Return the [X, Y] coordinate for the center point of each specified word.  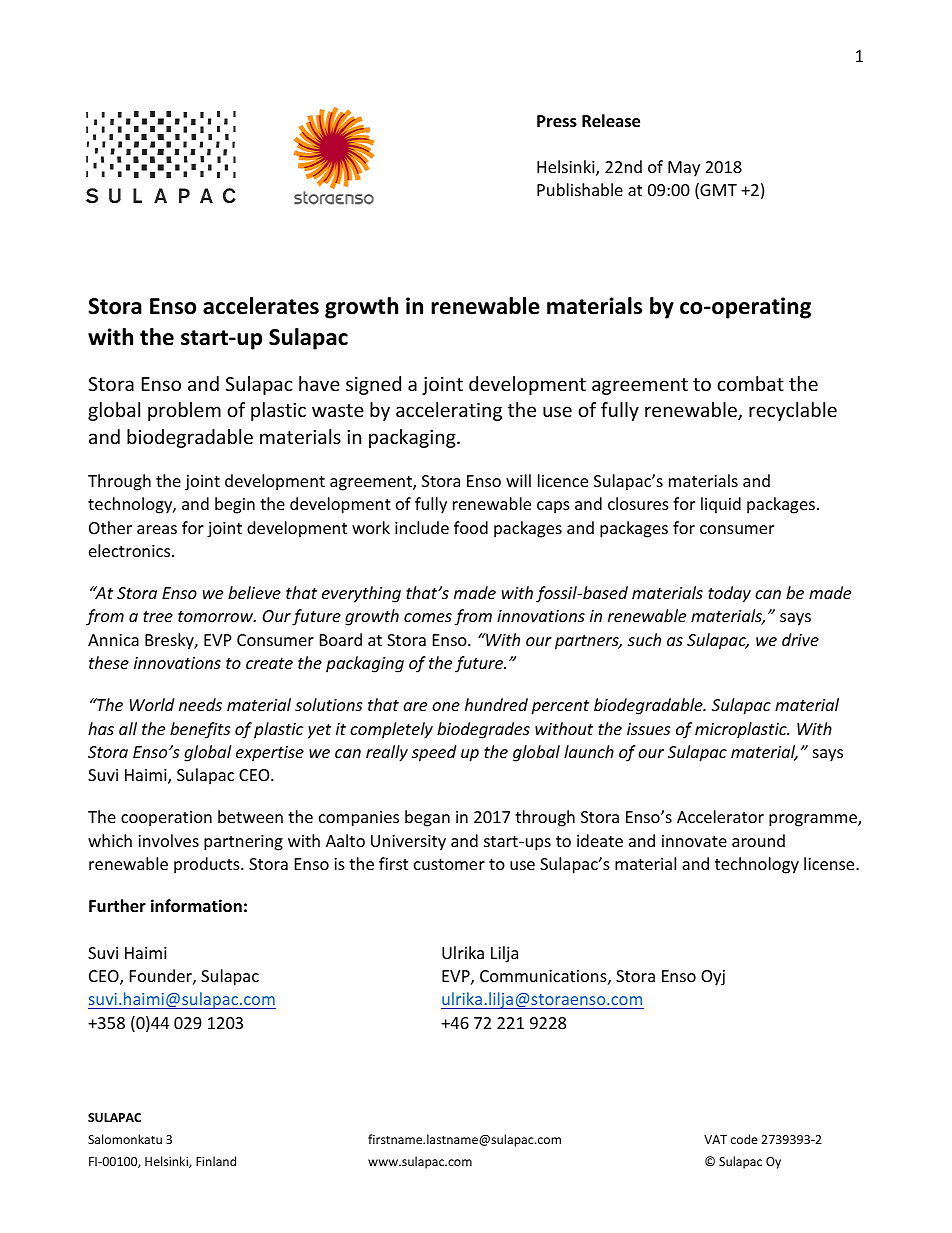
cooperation [166, 819]
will [518, 480]
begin [235, 505]
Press [557, 121]
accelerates [261, 306]
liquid [721, 505]
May [684, 169]
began [427, 818]
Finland [216, 1161]
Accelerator [720, 816]
